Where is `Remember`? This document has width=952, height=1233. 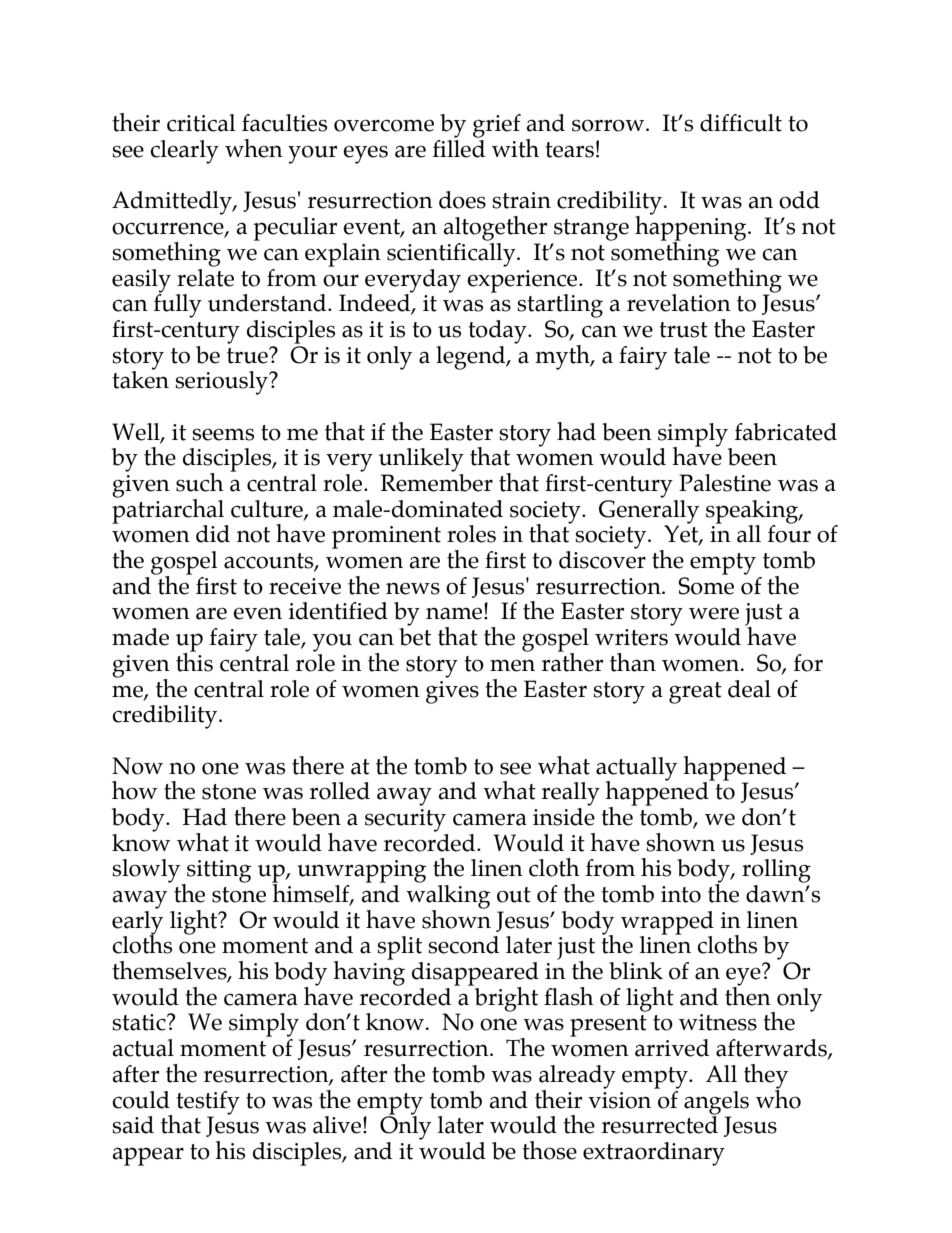 Remember is located at coordinates (437, 483).
